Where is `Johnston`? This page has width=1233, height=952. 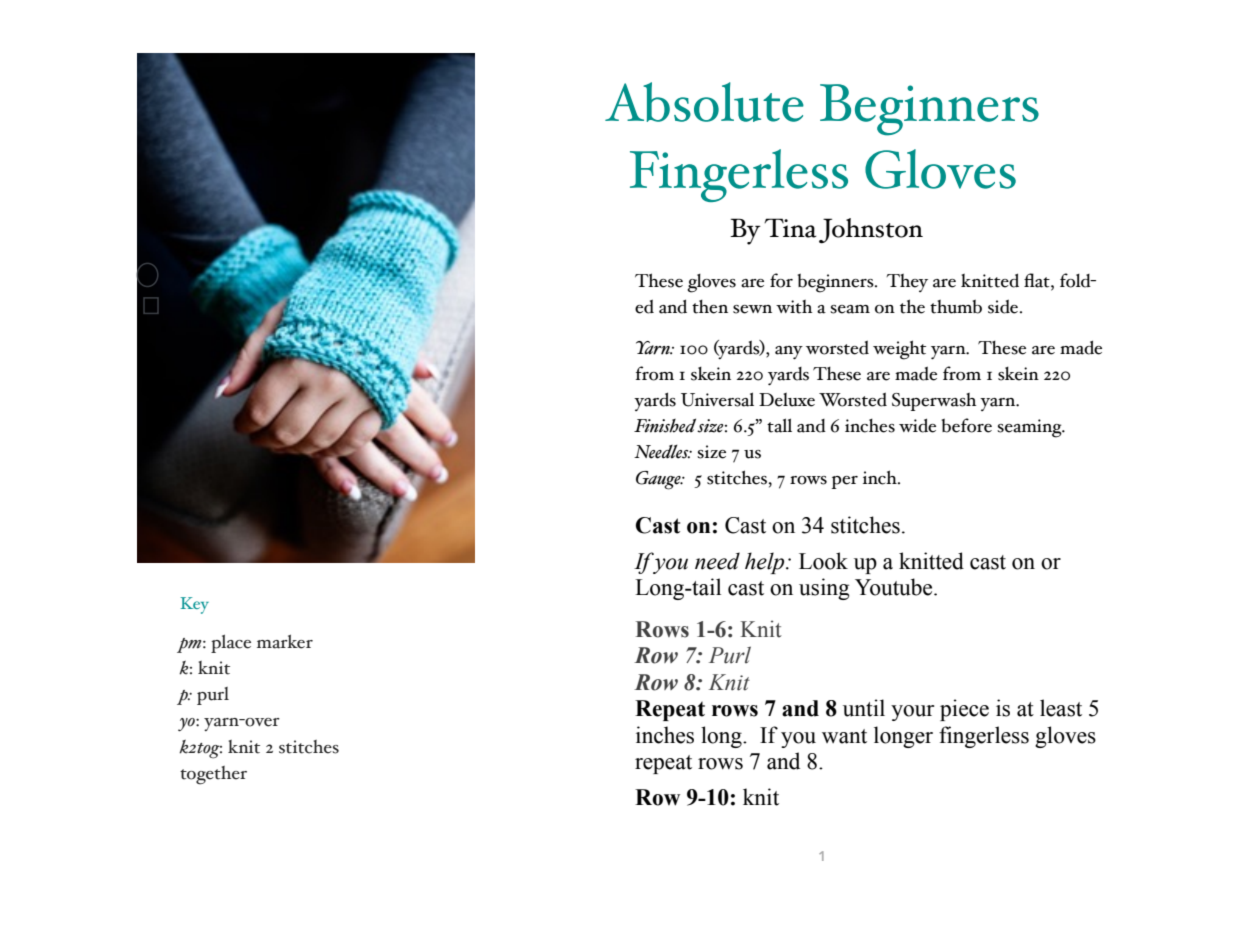
Johnston is located at coordinates (871, 231).
